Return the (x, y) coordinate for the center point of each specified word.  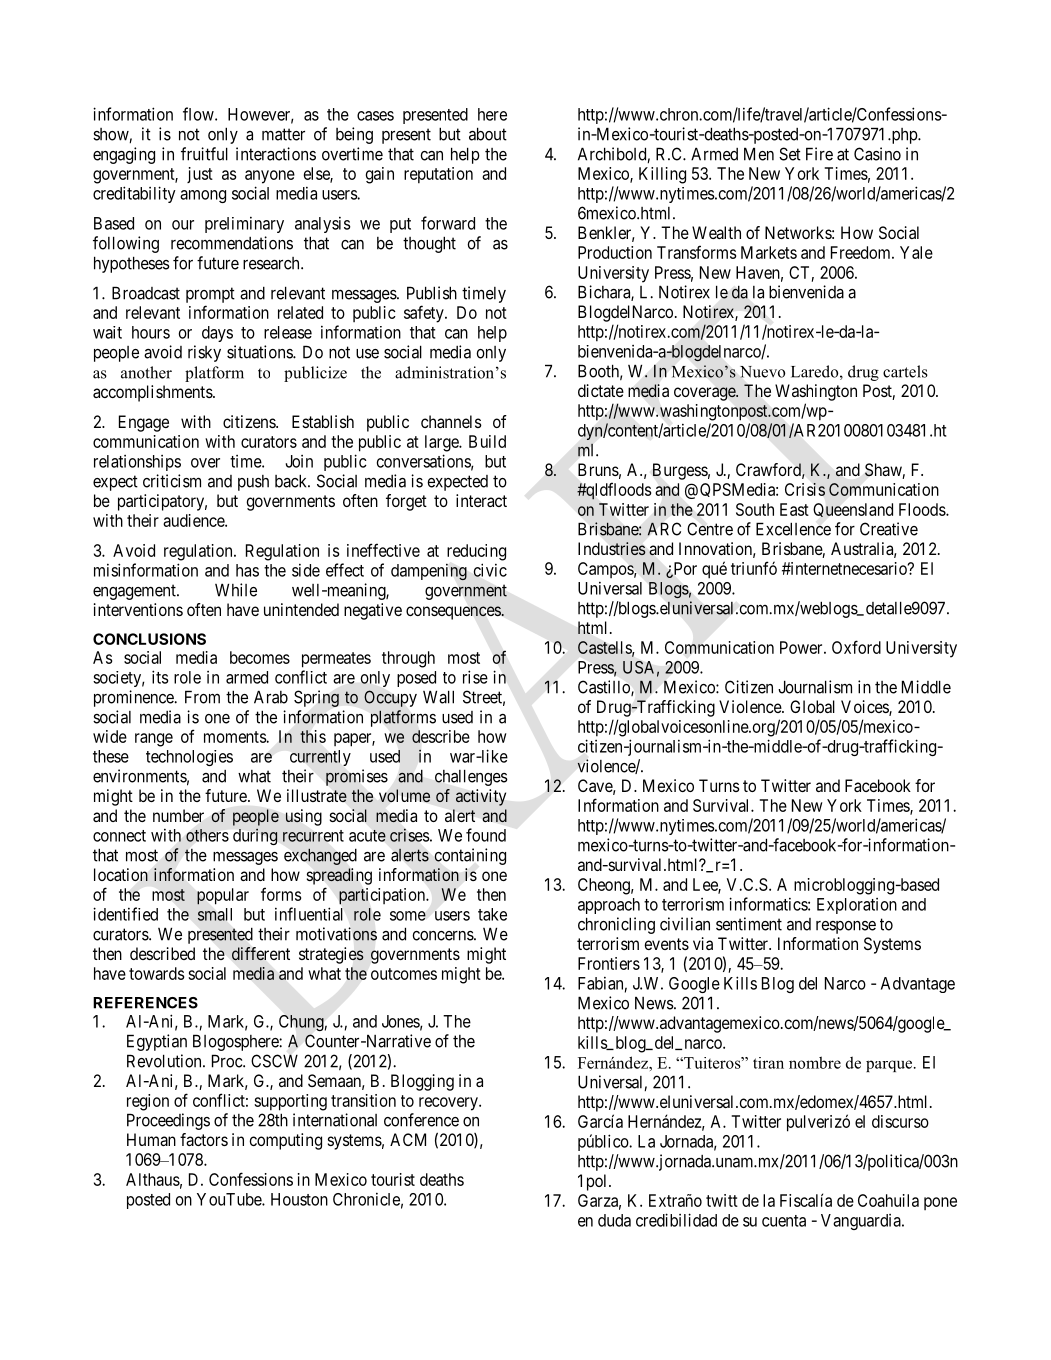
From (202, 697)
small (215, 914)
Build (487, 441)
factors (204, 1139)
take (492, 914)
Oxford (856, 647)
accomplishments (153, 393)
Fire (819, 154)
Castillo (605, 688)
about (488, 134)
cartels (905, 371)
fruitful (204, 154)
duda (614, 1220)
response (846, 927)
